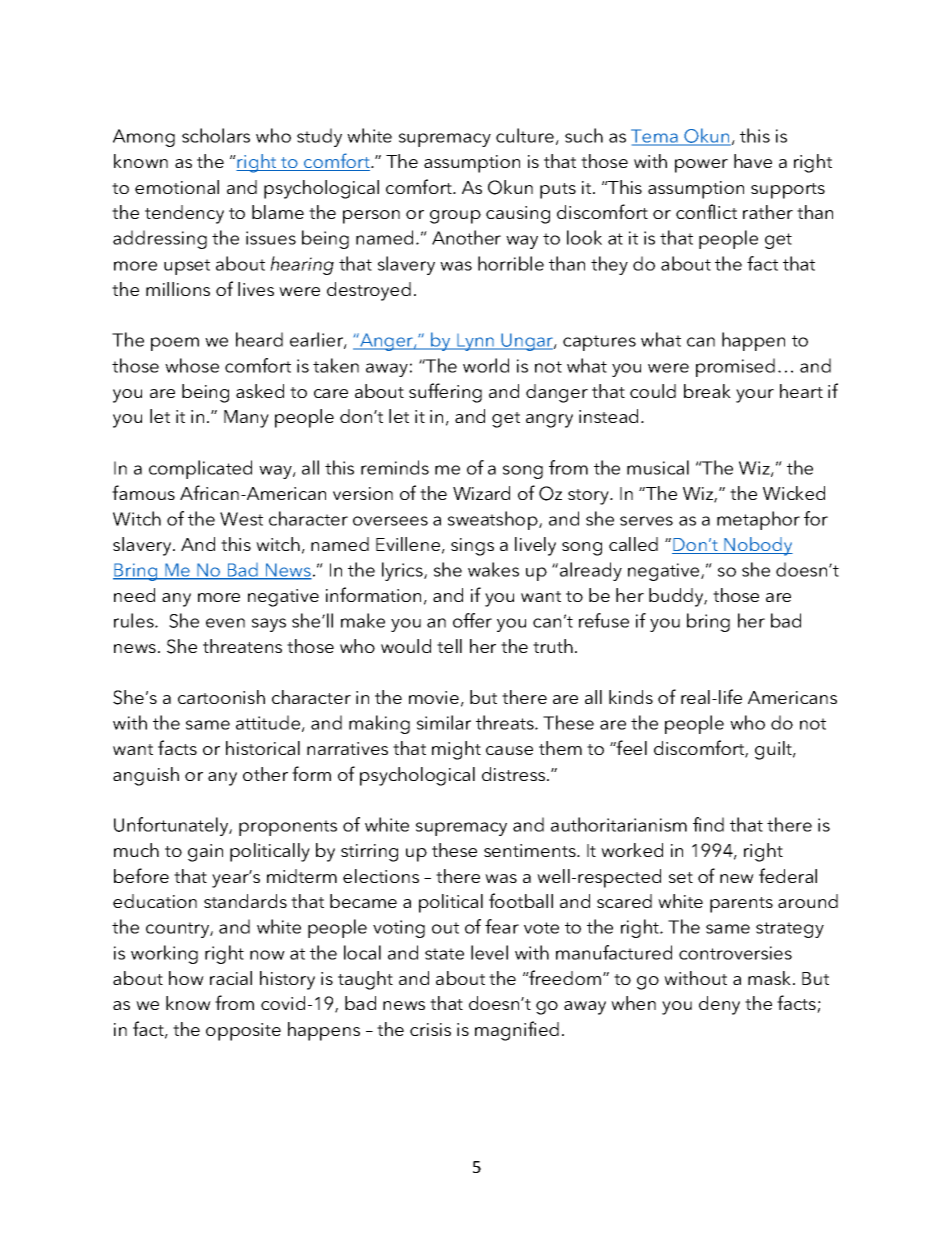 The height and width of the screenshot is (1233, 952). Describe the element at coordinates (216, 135) in the screenshot. I see `scholars` at that location.
